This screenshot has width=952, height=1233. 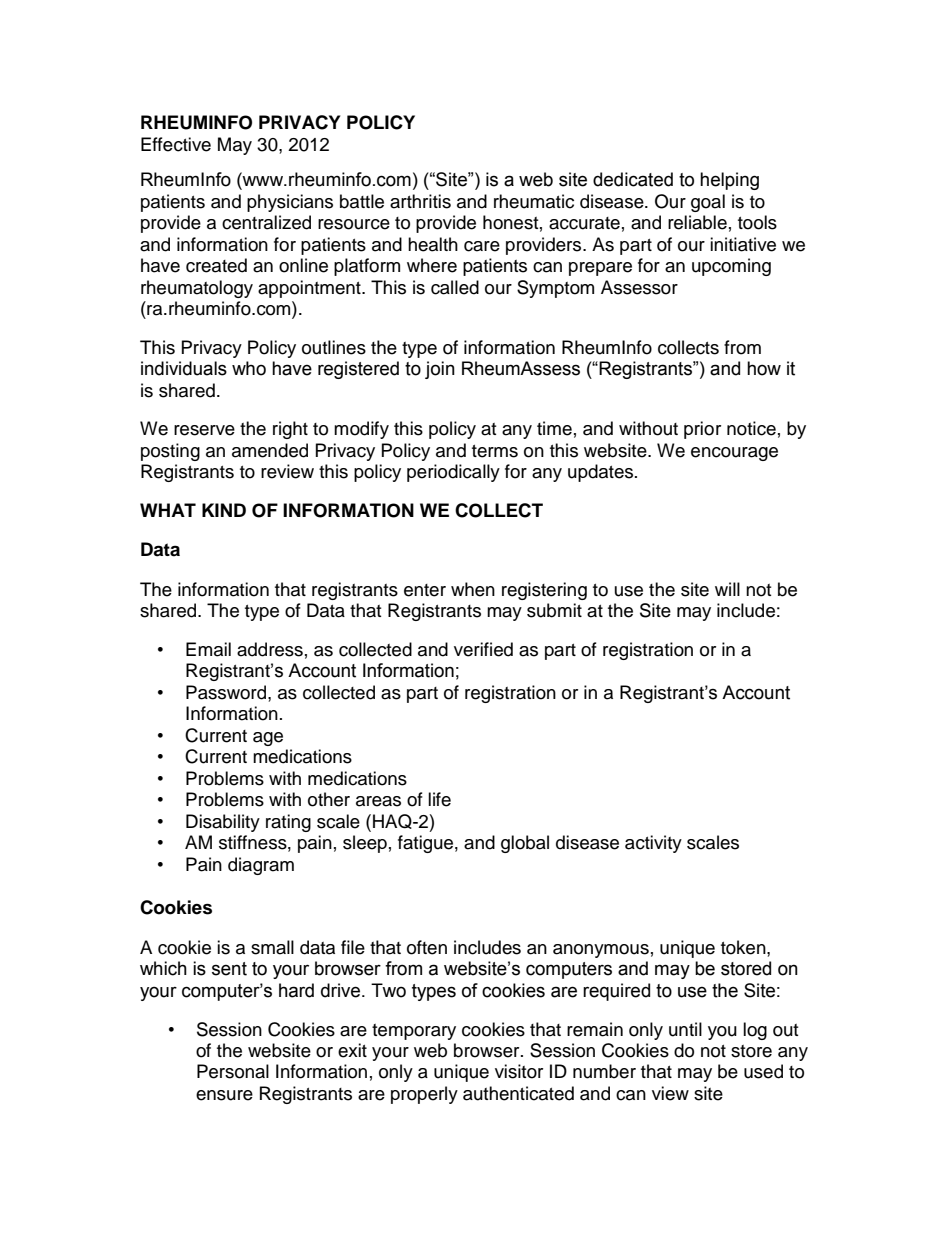 What do you see at coordinates (702, 430) in the screenshot?
I see `prior` at bounding box center [702, 430].
